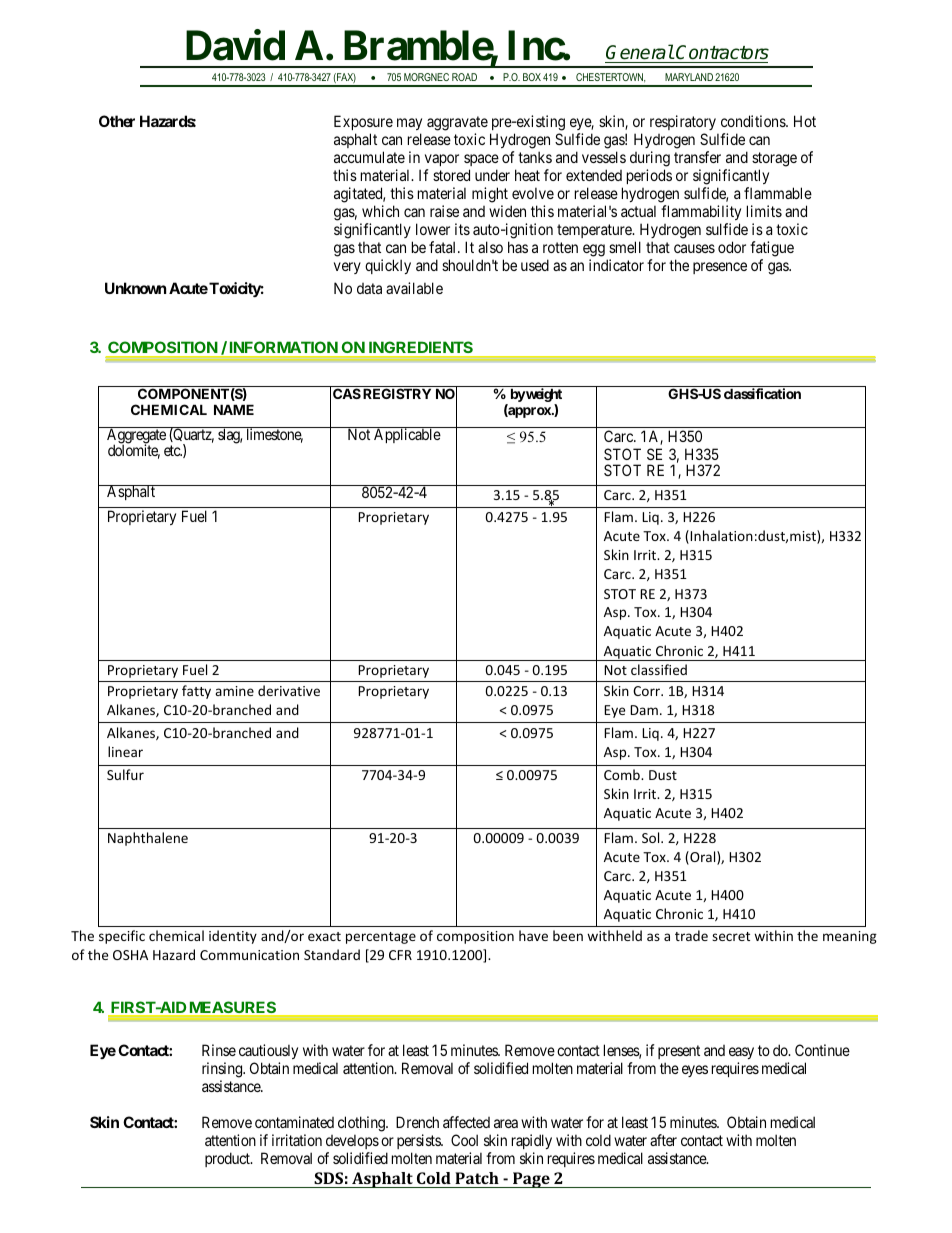  I want to click on Contractors, so click(722, 54).
